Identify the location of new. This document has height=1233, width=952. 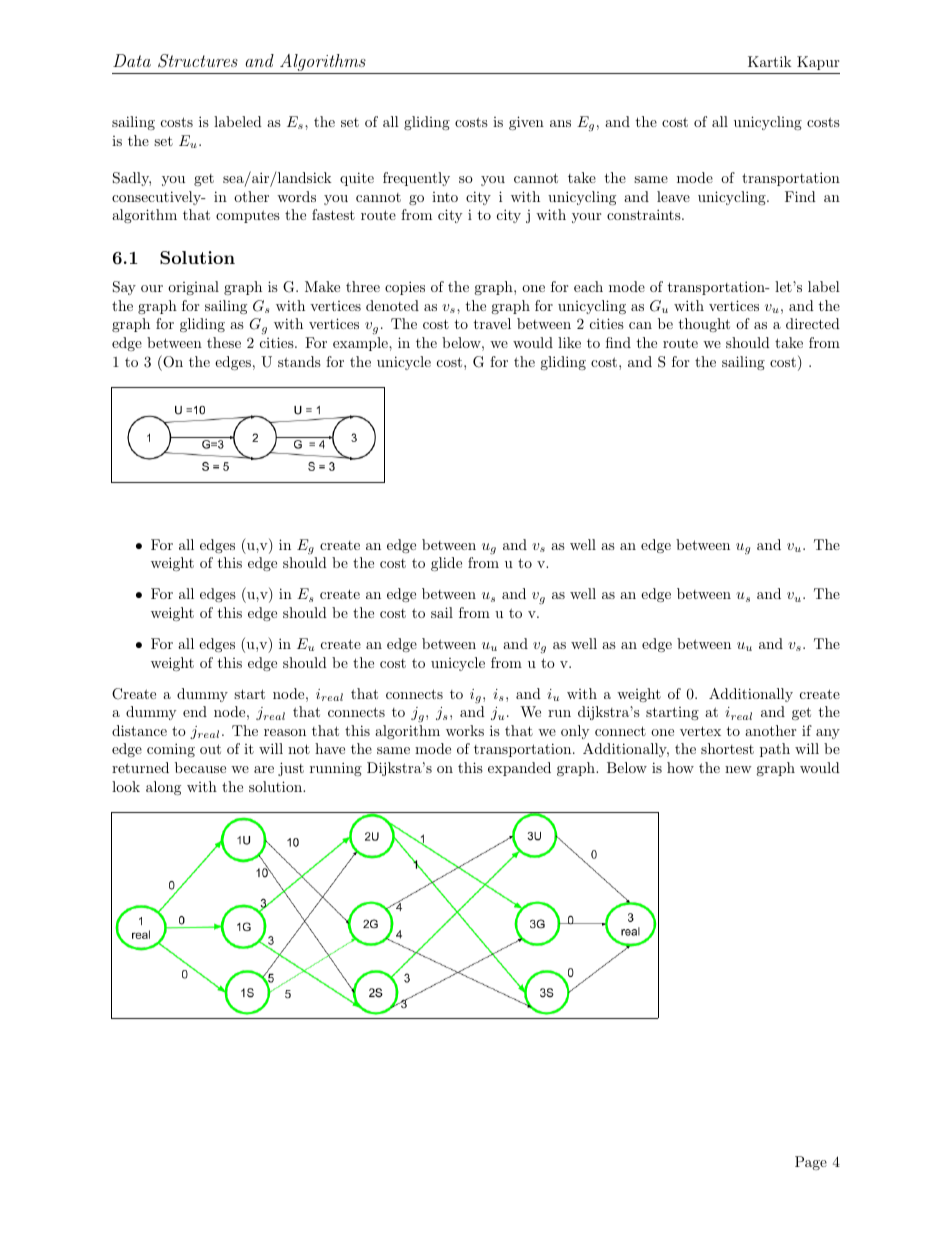
(738, 769).
